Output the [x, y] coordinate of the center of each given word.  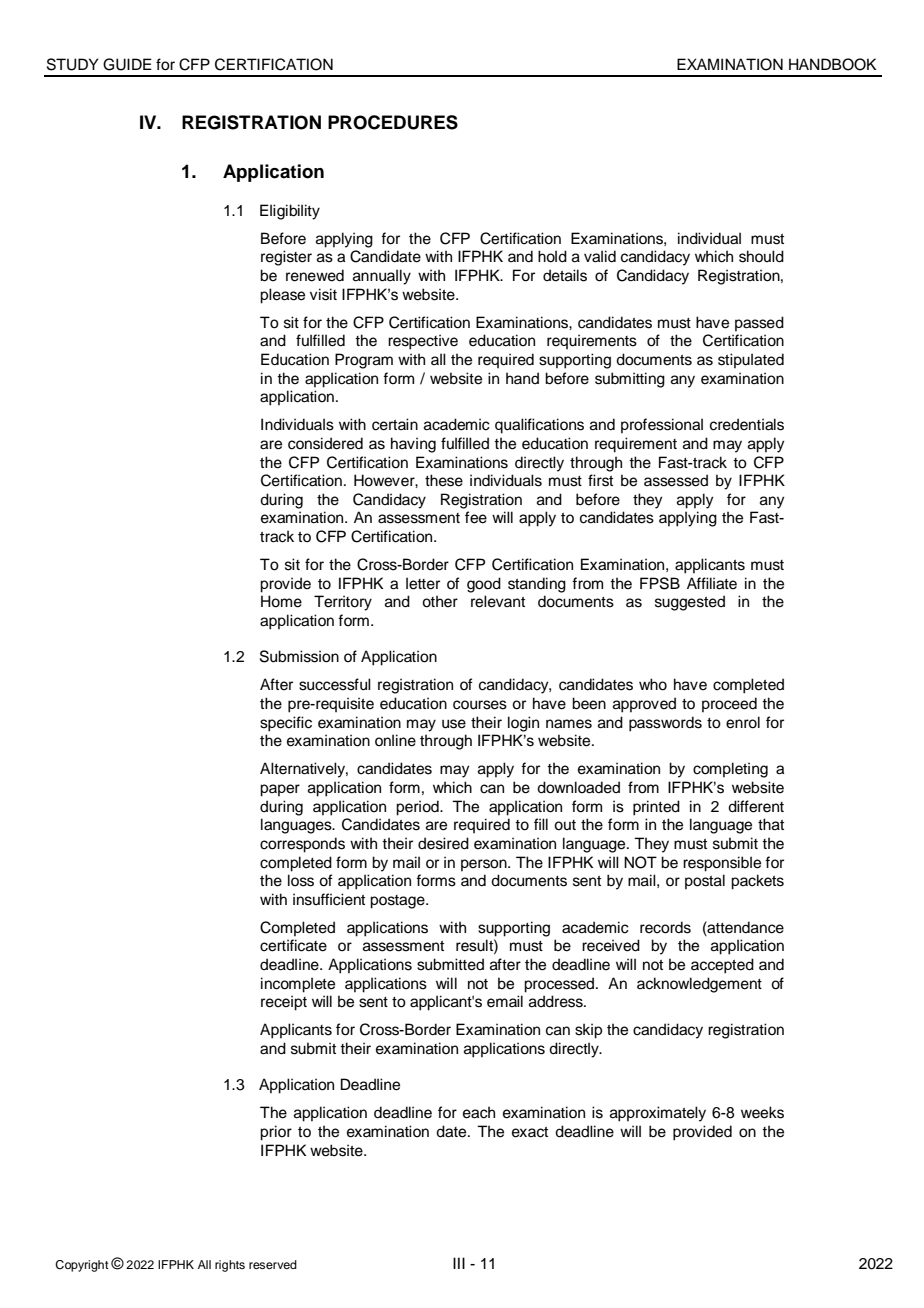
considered [325, 443]
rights [230, 1266]
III [459, 1263]
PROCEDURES [393, 122]
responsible [722, 864]
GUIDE [127, 64]
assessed [676, 480]
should [761, 256]
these [444, 480]
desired [443, 843]
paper [280, 790]
